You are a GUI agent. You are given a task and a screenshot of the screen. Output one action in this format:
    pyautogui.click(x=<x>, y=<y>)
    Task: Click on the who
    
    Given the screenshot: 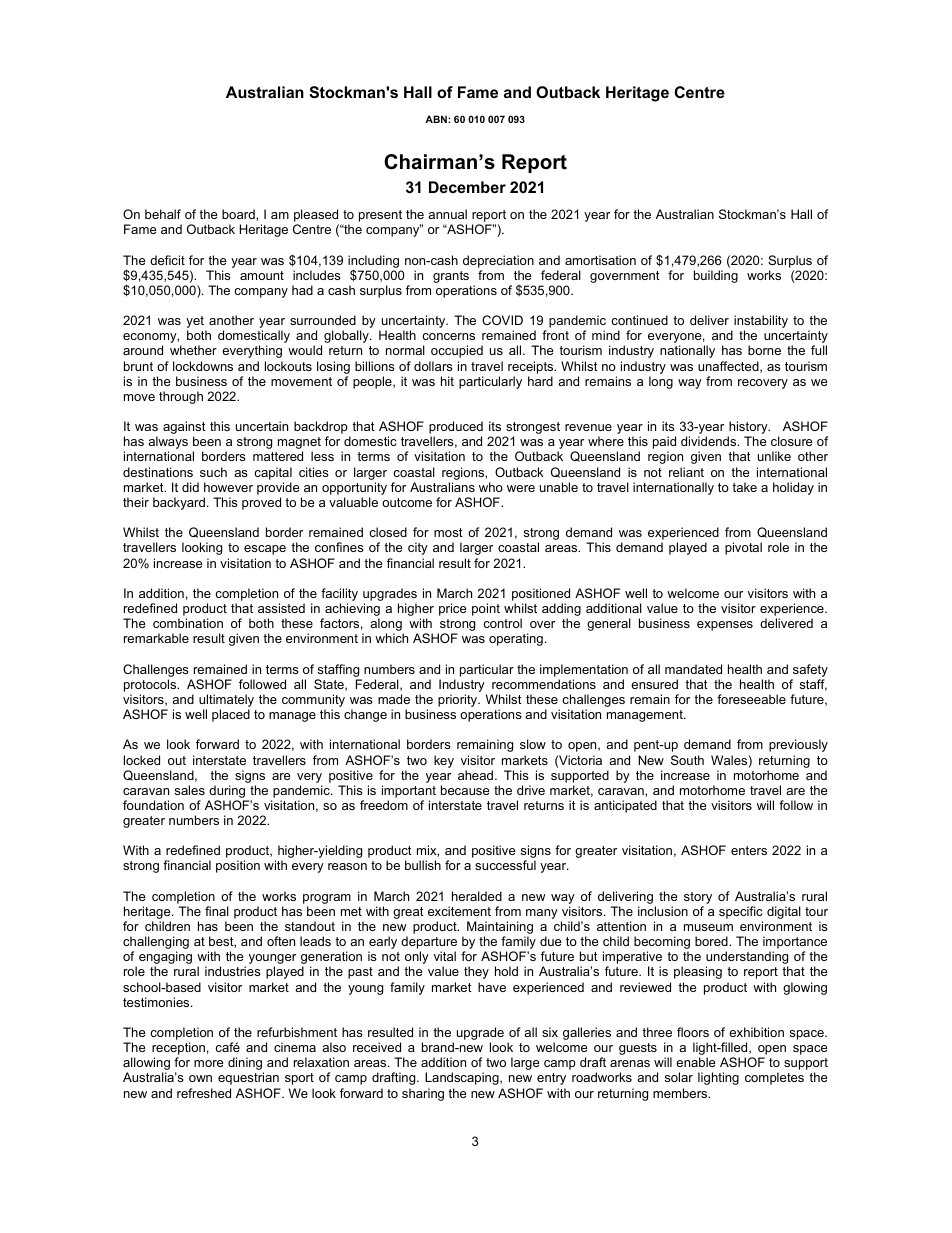 What is the action you would take?
    pyautogui.click(x=491, y=487)
